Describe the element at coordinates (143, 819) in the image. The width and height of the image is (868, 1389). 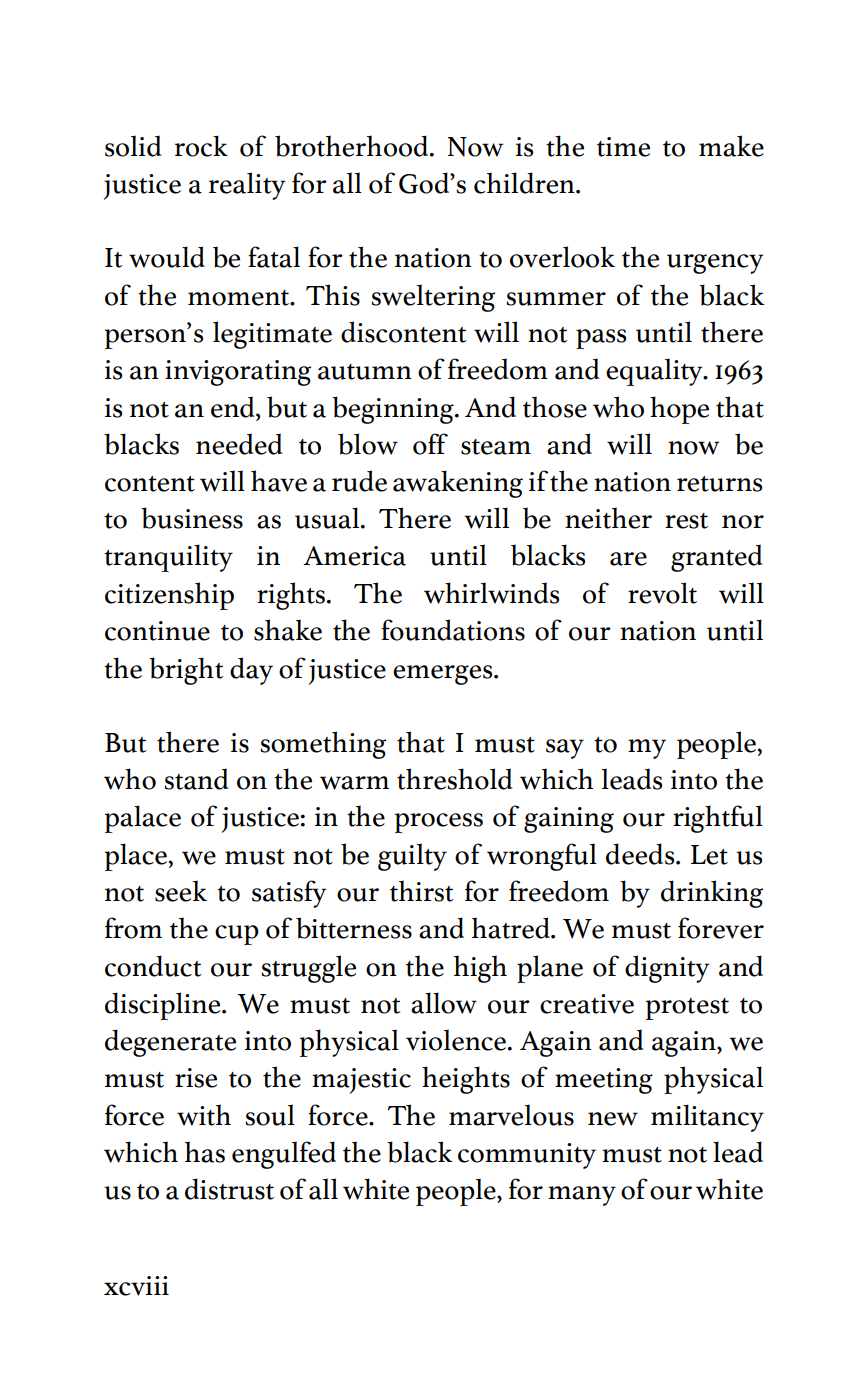
I see `palace` at that location.
